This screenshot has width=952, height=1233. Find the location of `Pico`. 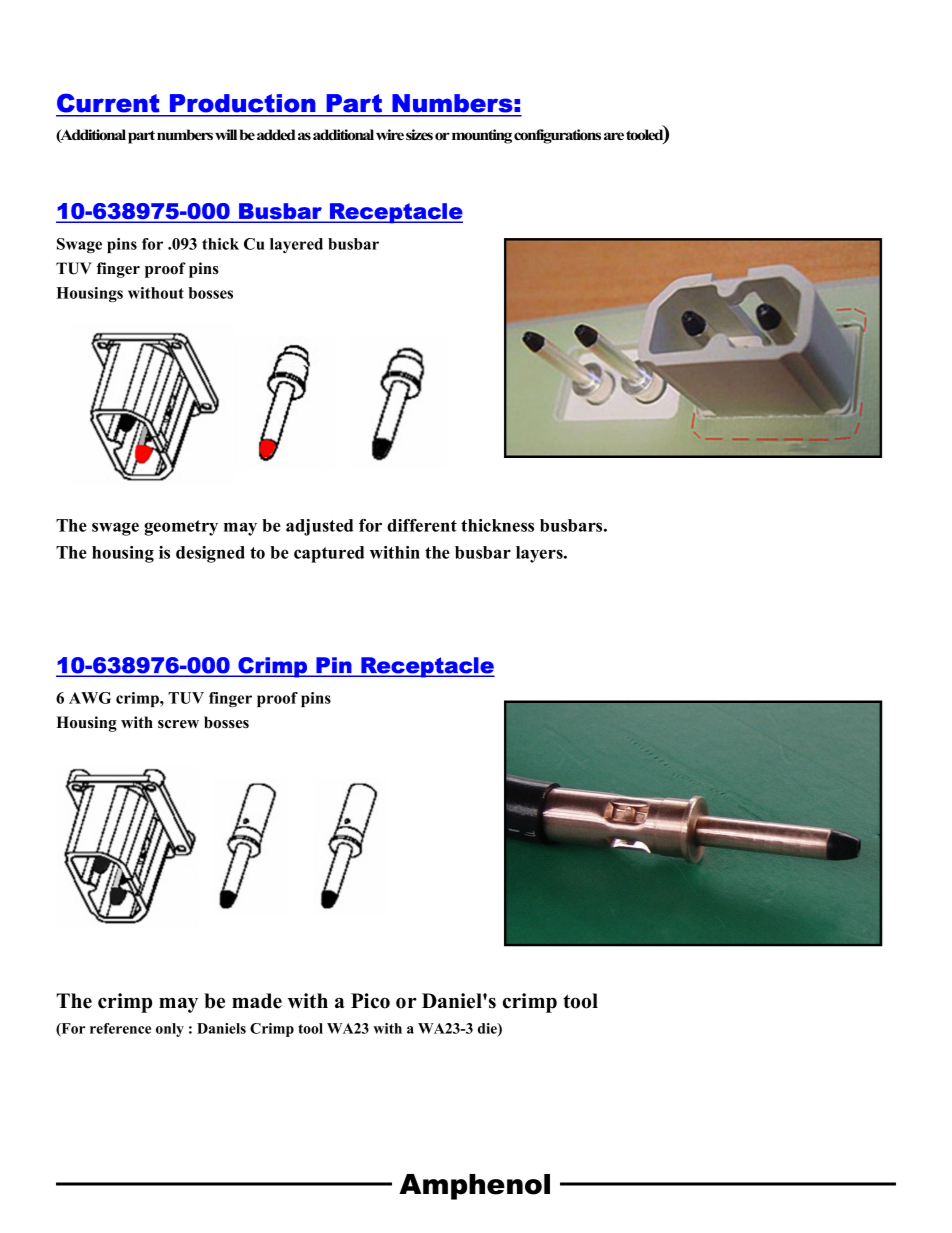

Pico is located at coordinates (370, 1001).
